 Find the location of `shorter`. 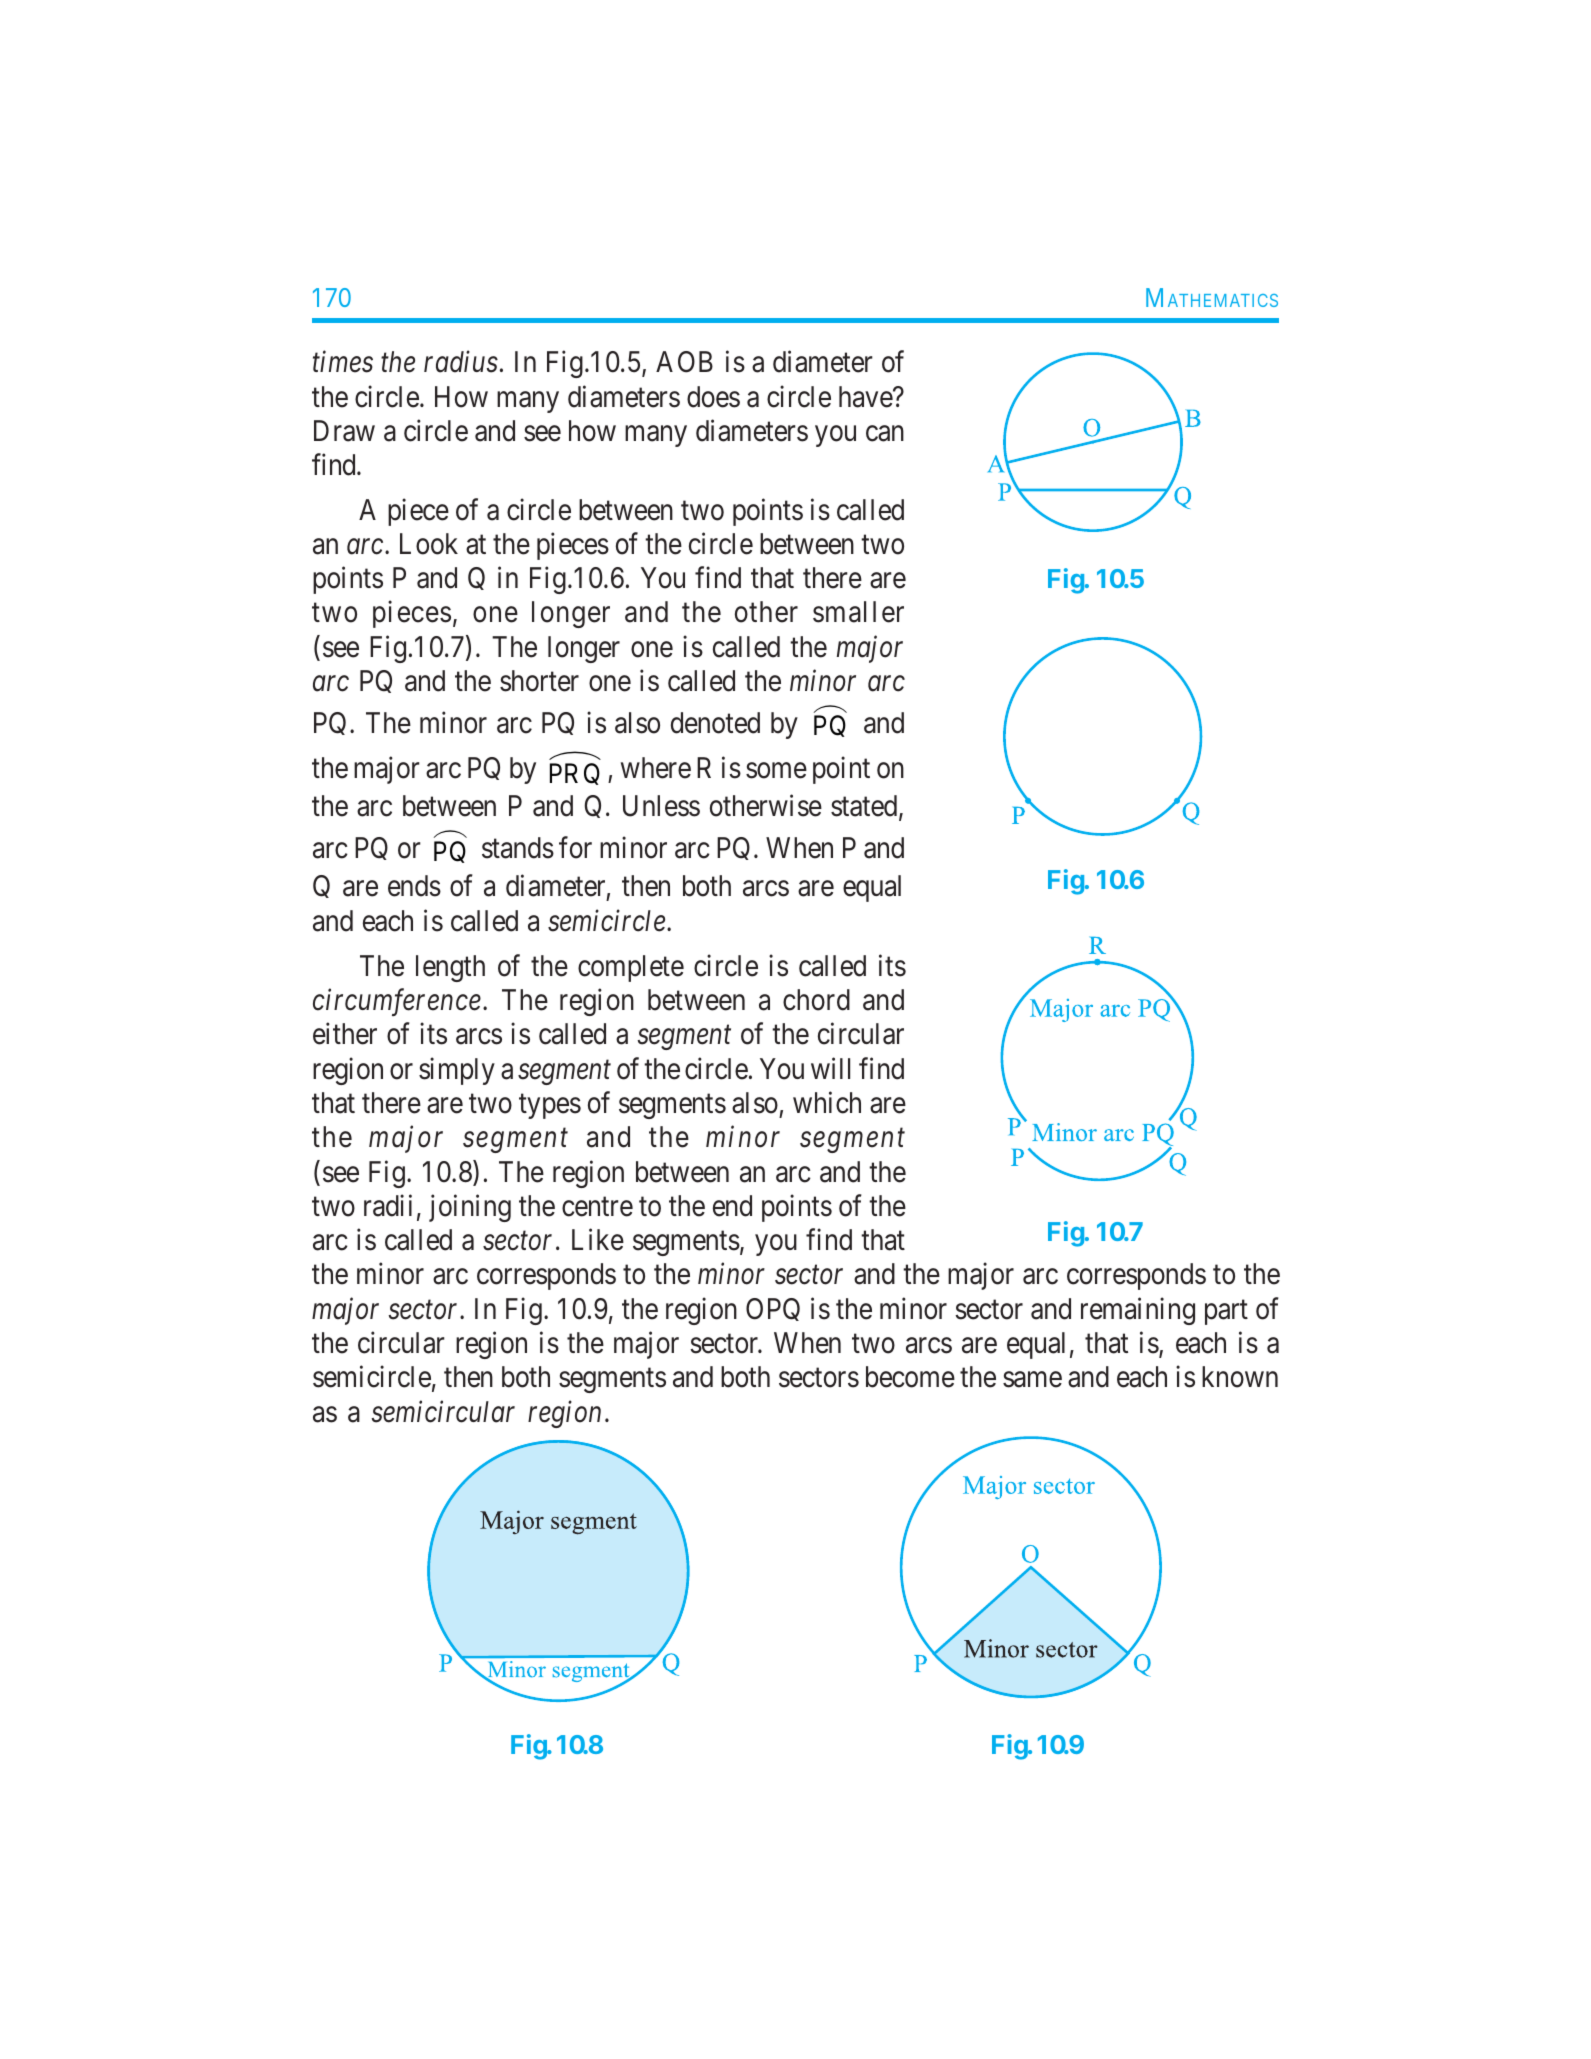

shorter is located at coordinates (539, 681).
